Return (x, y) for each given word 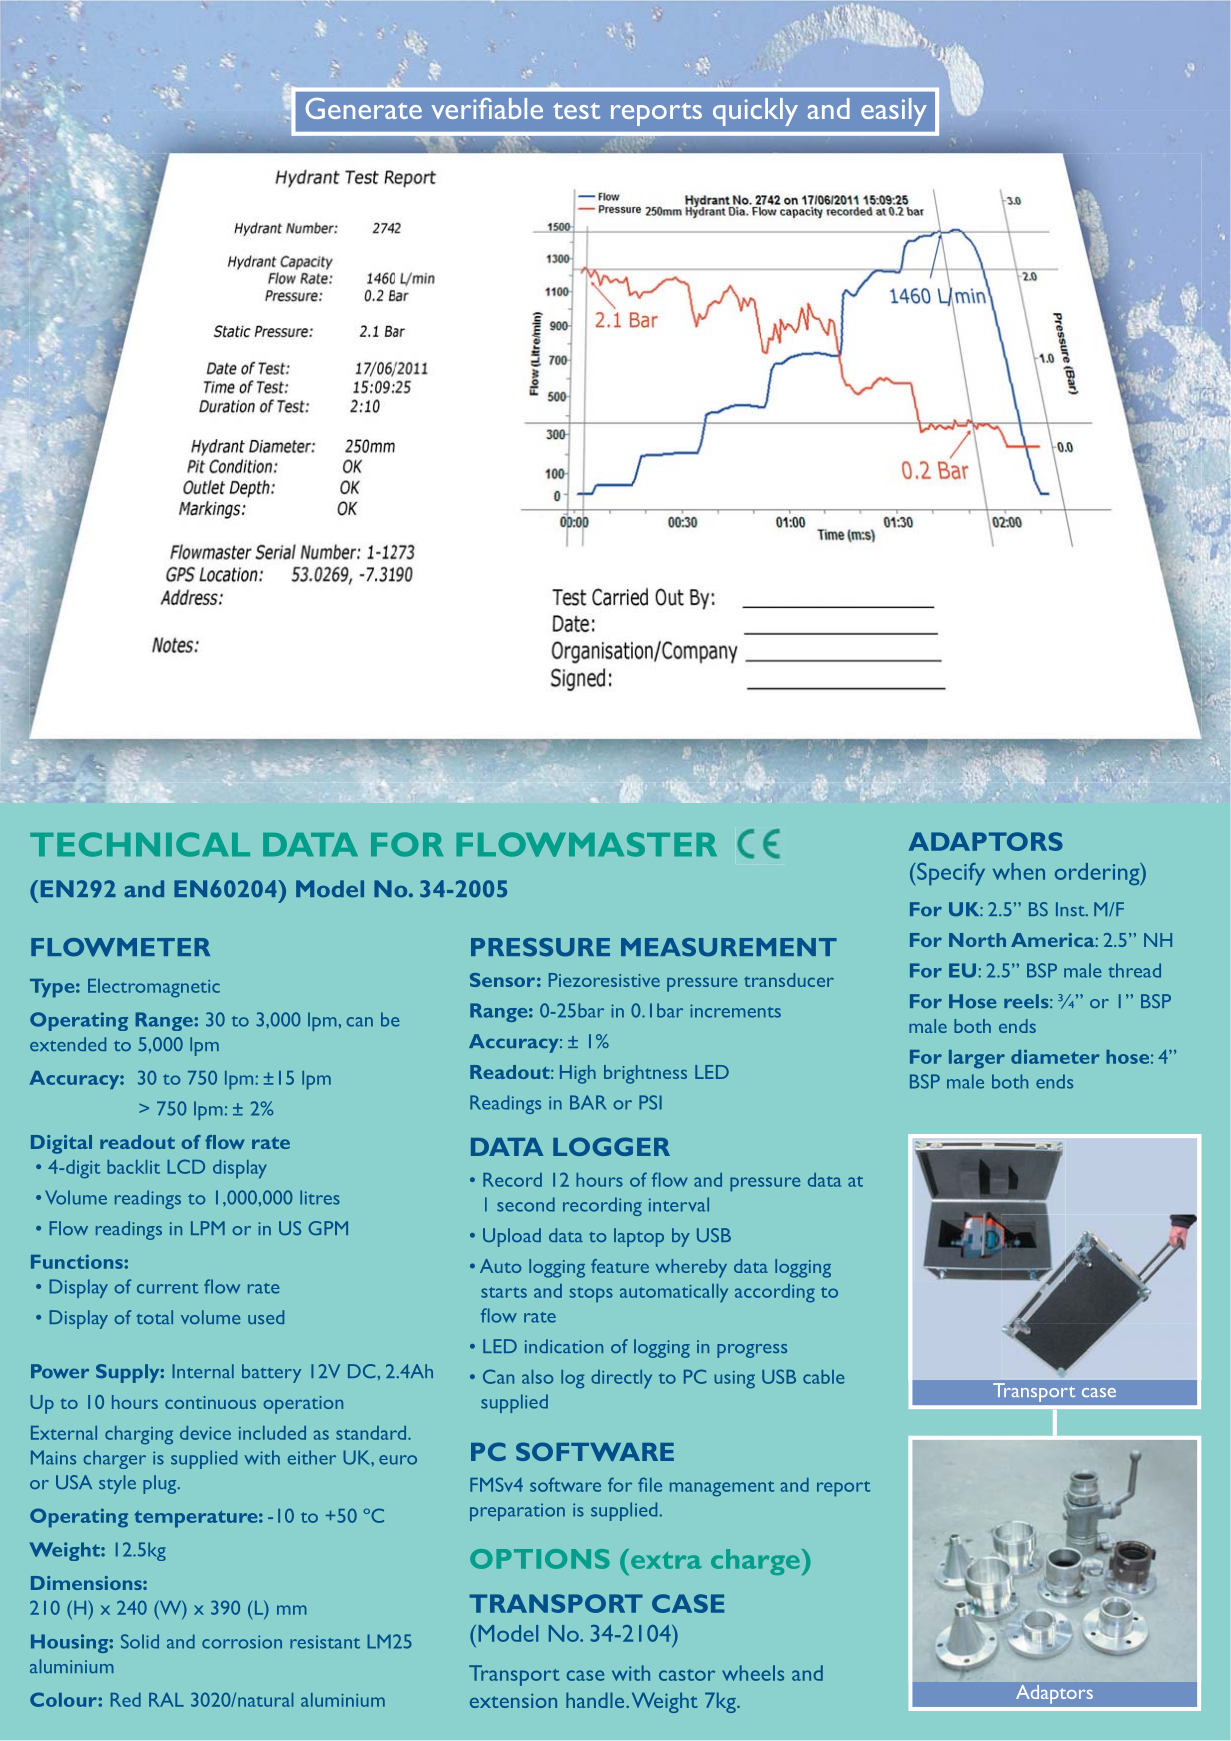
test (576, 111)
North (977, 940)
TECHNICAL (140, 844)
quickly (755, 112)
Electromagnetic (154, 988)
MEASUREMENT (729, 947)
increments (735, 1011)
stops (591, 1295)
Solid (140, 1641)
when (1019, 871)
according (775, 1293)
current (167, 1288)
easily (894, 112)
